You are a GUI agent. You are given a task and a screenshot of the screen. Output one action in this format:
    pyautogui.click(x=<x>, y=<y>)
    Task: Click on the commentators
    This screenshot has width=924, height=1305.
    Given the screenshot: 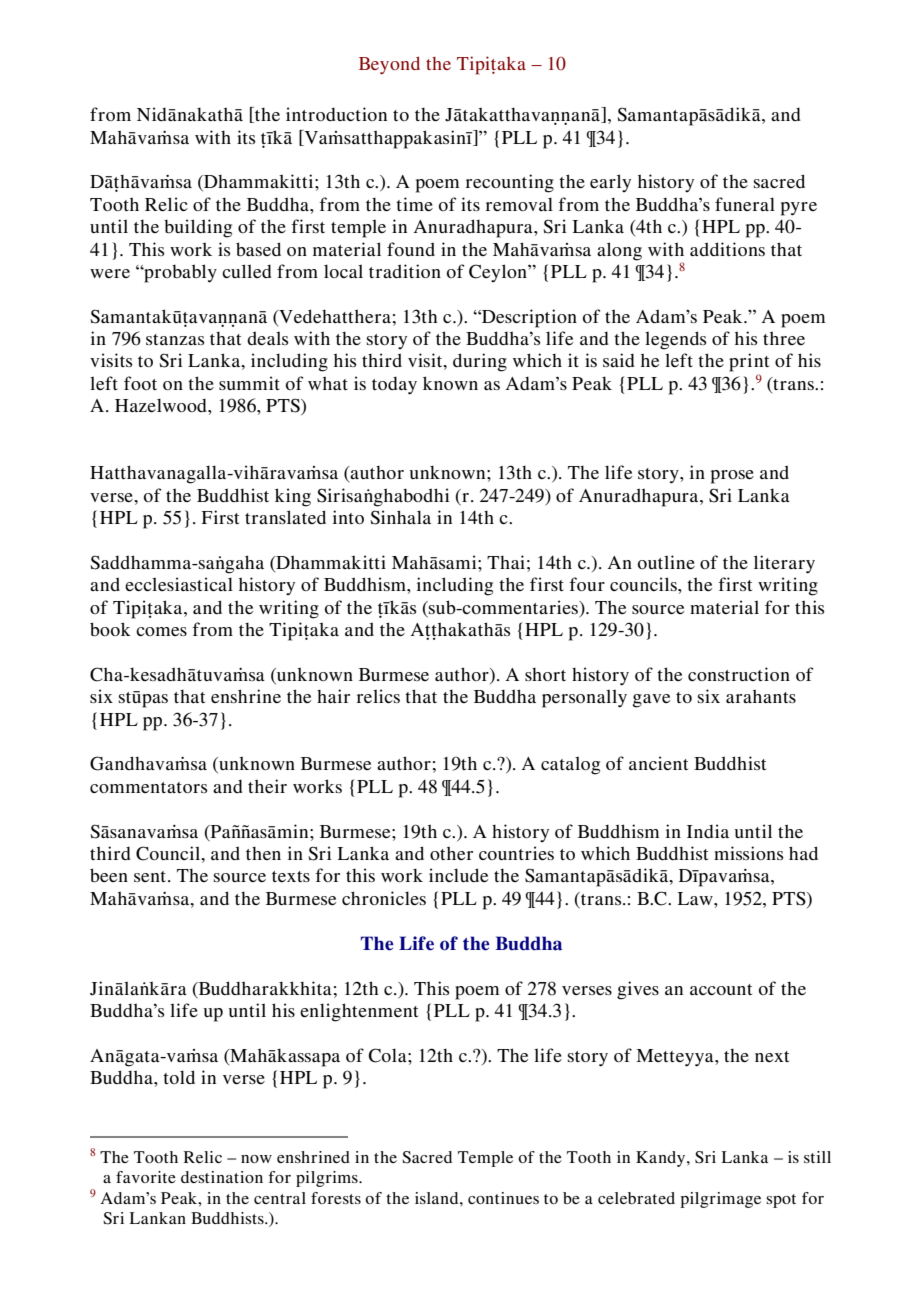 What is the action you would take?
    pyautogui.click(x=148, y=787)
